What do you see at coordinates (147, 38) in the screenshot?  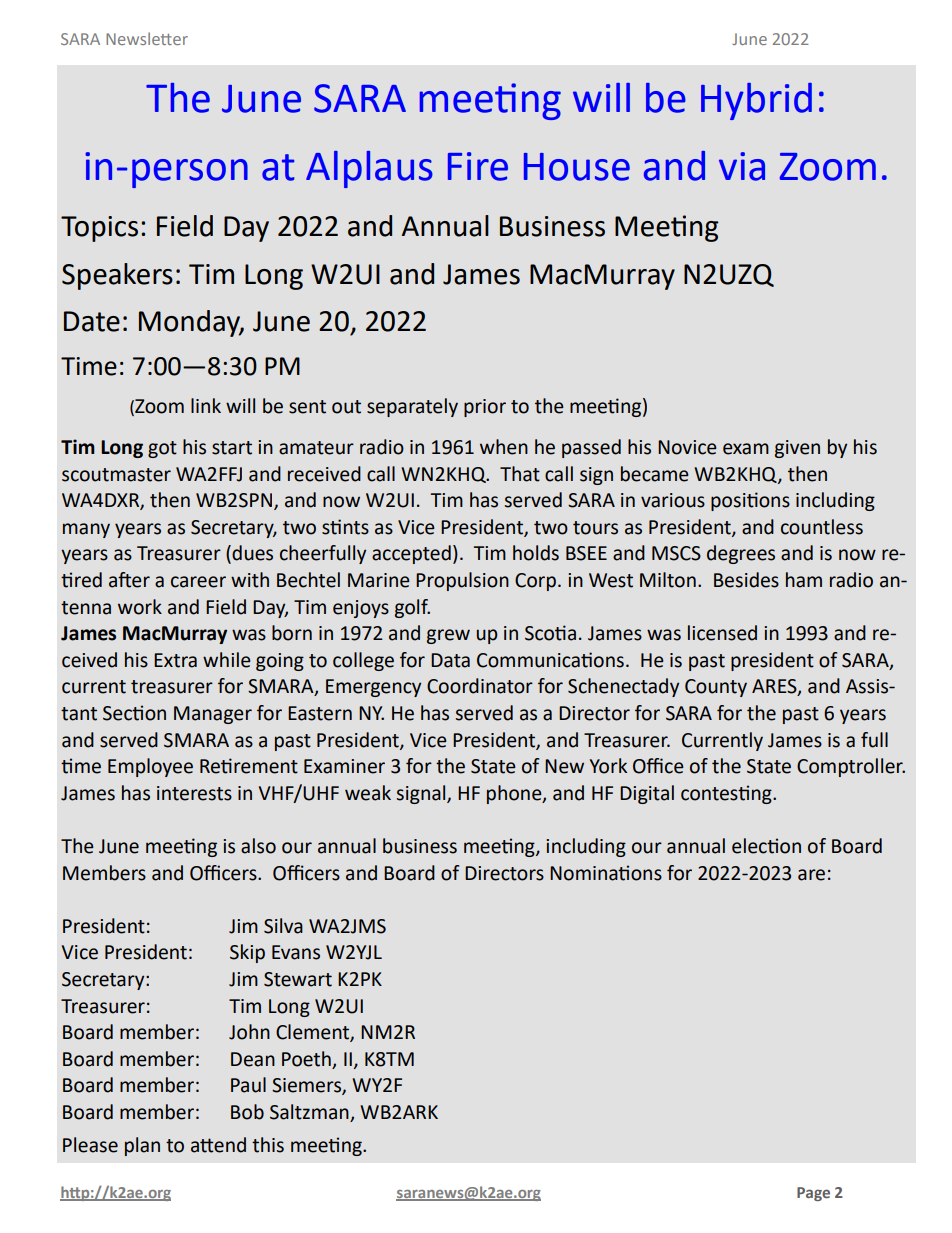 I see `Newsletter` at bounding box center [147, 38].
